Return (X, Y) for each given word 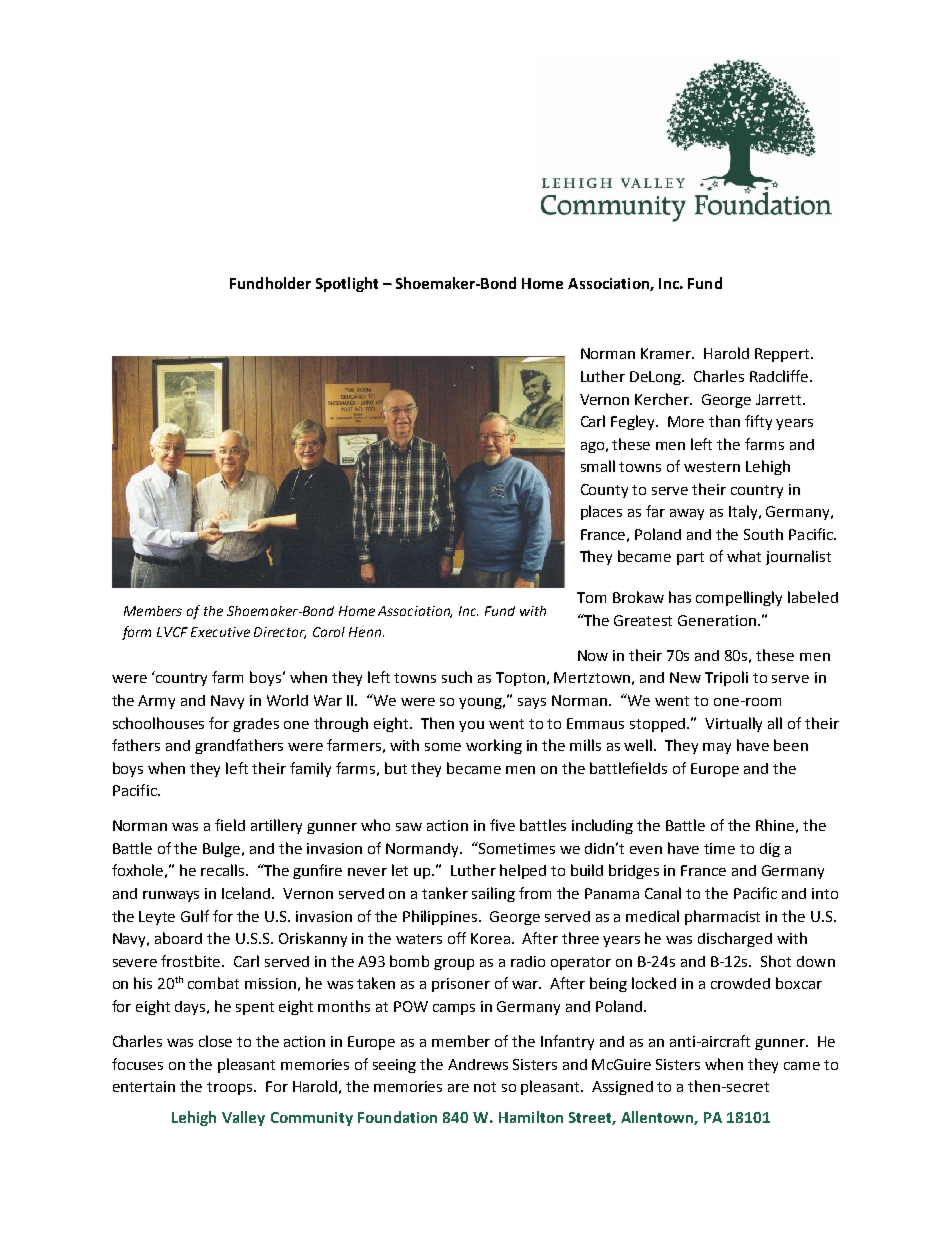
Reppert (783, 355)
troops (231, 1088)
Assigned (622, 1088)
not (485, 1087)
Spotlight (347, 284)
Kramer (667, 353)
